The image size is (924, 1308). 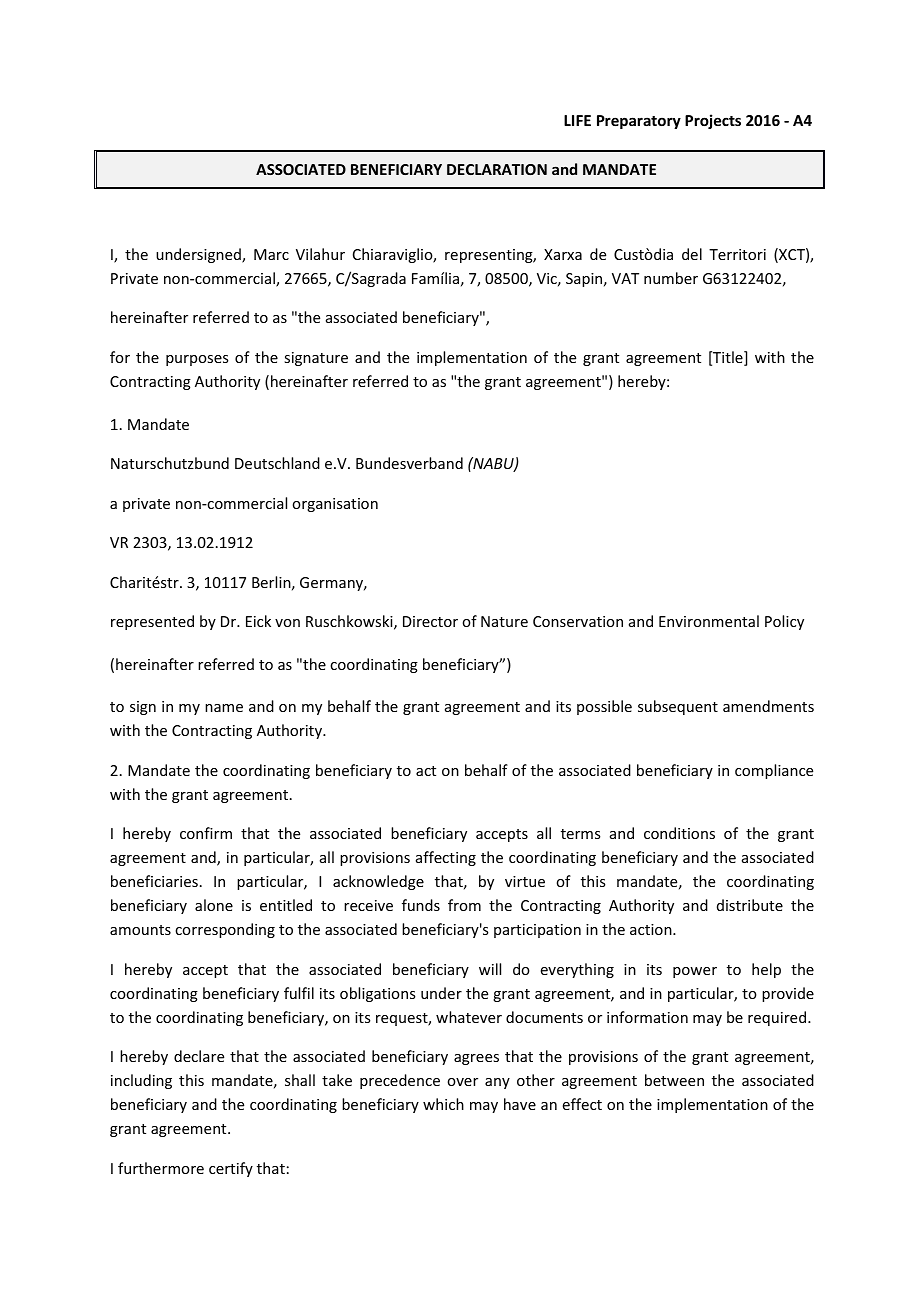 What do you see at coordinates (271, 254) in the image?
I see `Marc` at bounding box center [271, 254].
